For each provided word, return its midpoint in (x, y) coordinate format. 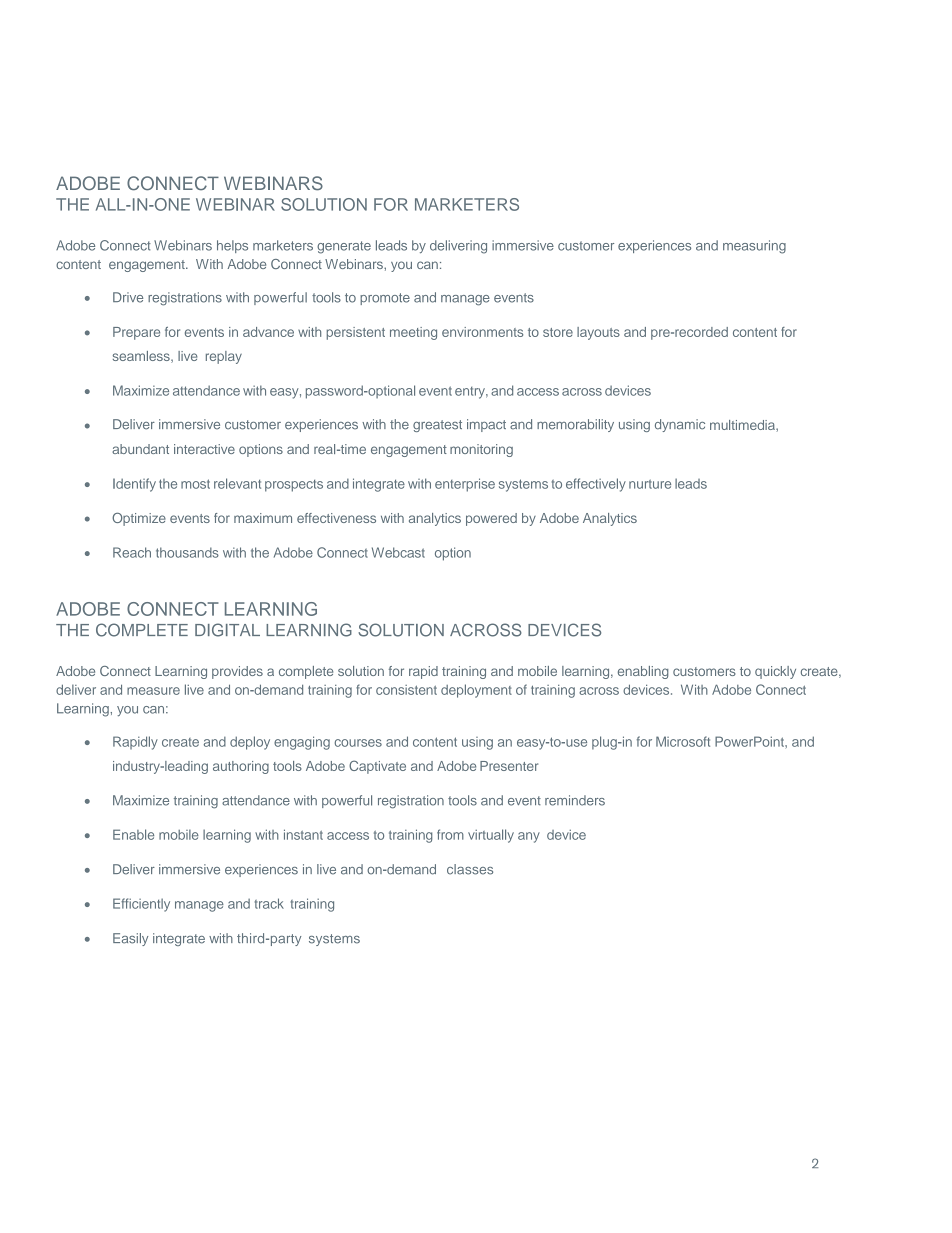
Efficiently (141, 905)
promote (385, 299)
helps (232, 246)
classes (470, 869)
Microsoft (683, 741)
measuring (754, 247)
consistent (406, 690)
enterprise (465, 485)
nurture (650, 484)
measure (153, 691)
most (195, 484)
